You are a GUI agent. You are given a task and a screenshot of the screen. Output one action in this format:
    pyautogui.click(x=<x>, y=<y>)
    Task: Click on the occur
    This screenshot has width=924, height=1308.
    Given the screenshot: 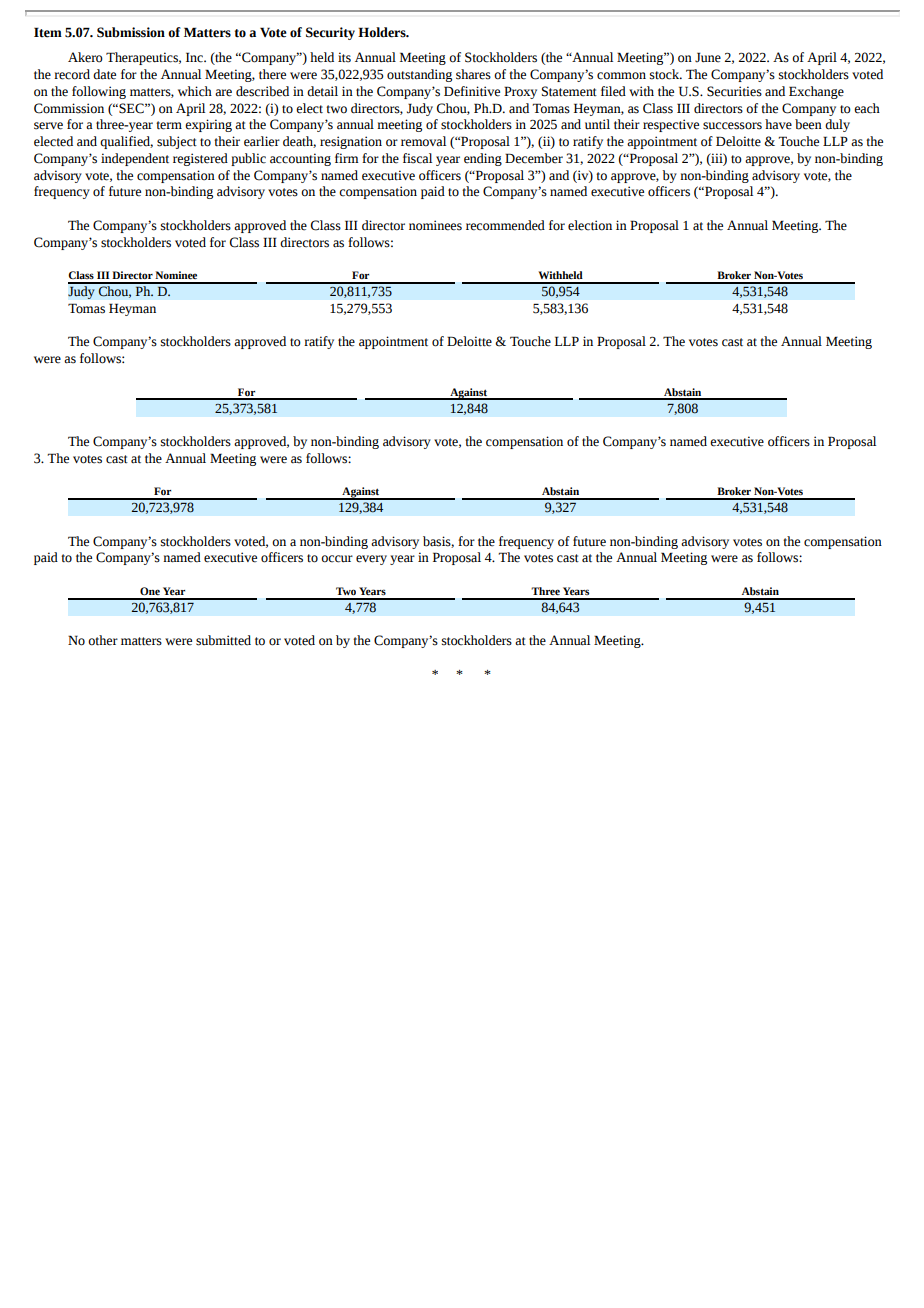 What is the action you would take?
    pyautogui.click(x=337, y=559)
